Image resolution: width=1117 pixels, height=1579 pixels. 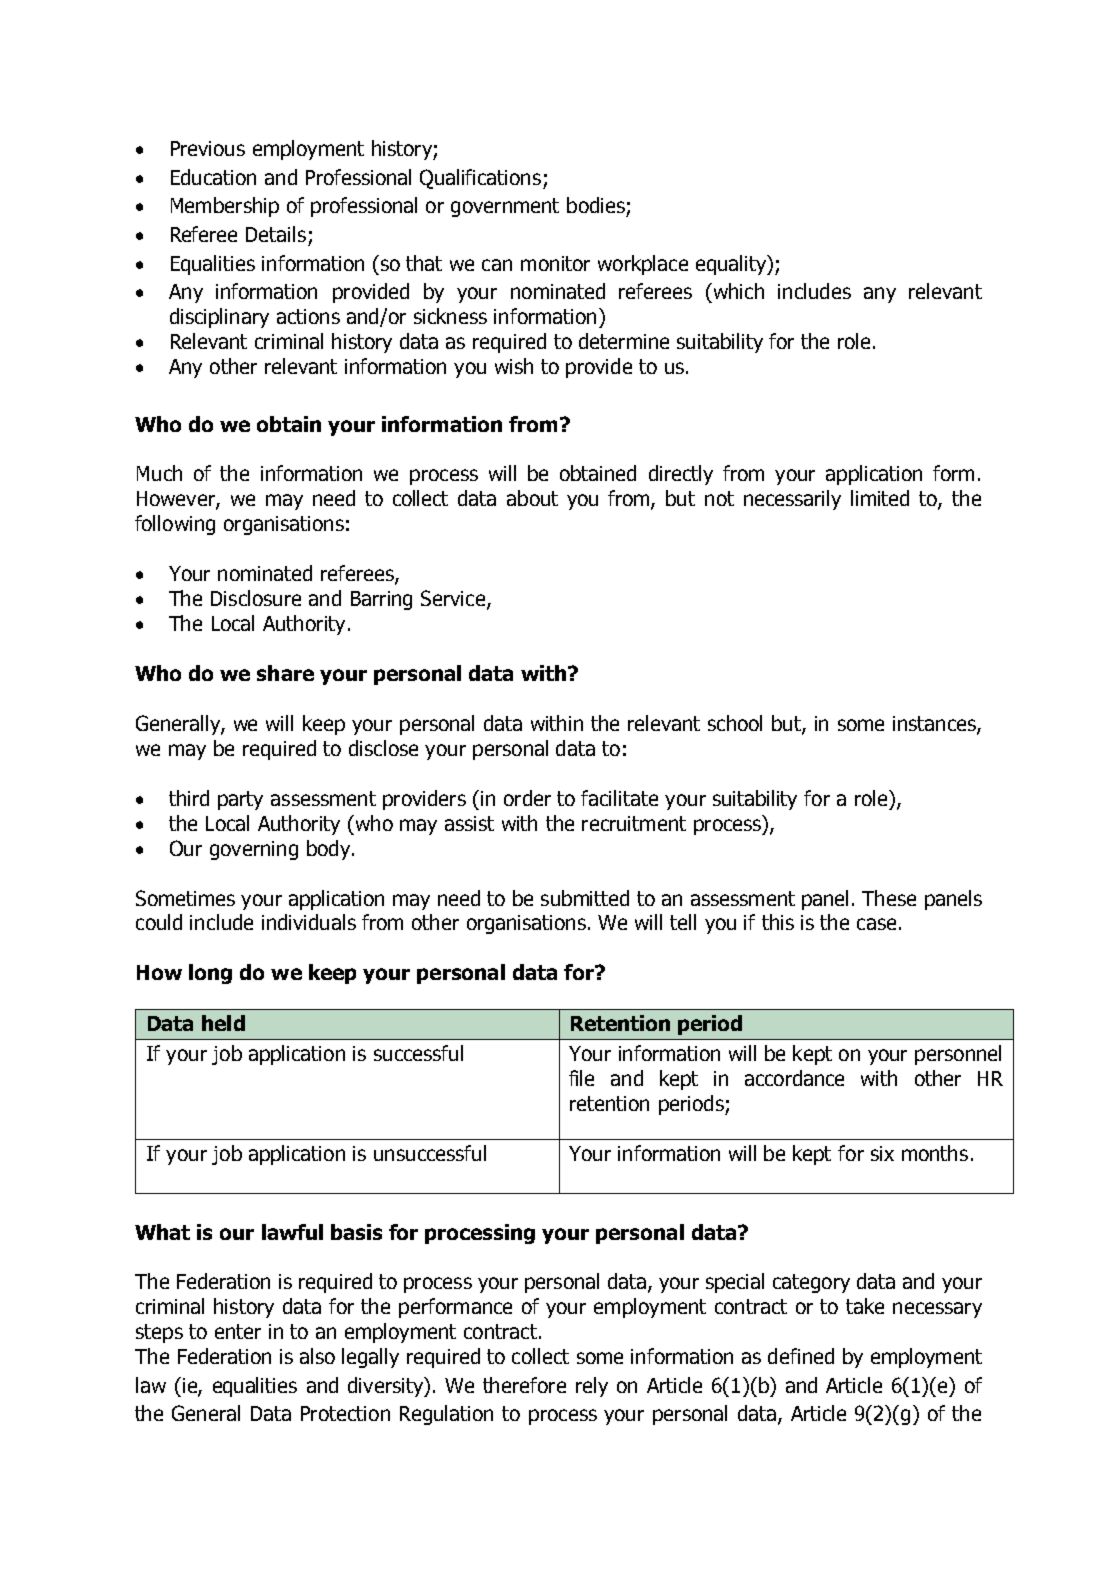 I want to click on case, so click(x=876, y=924).
